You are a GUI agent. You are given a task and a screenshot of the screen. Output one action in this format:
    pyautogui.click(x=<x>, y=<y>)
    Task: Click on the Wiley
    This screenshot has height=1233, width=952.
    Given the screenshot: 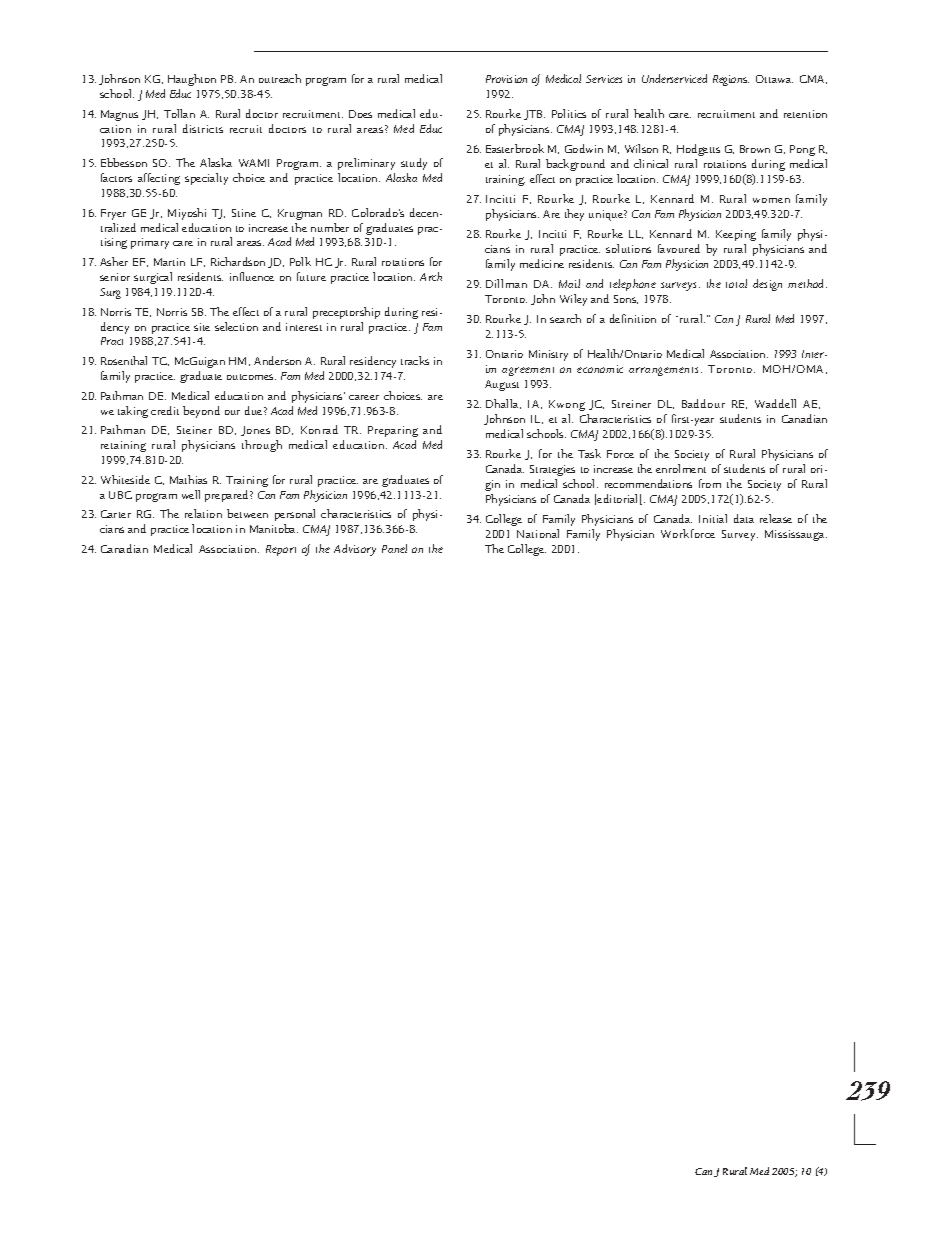 What is the action you would take?
    pyautogui.click(x=573, y=300)
